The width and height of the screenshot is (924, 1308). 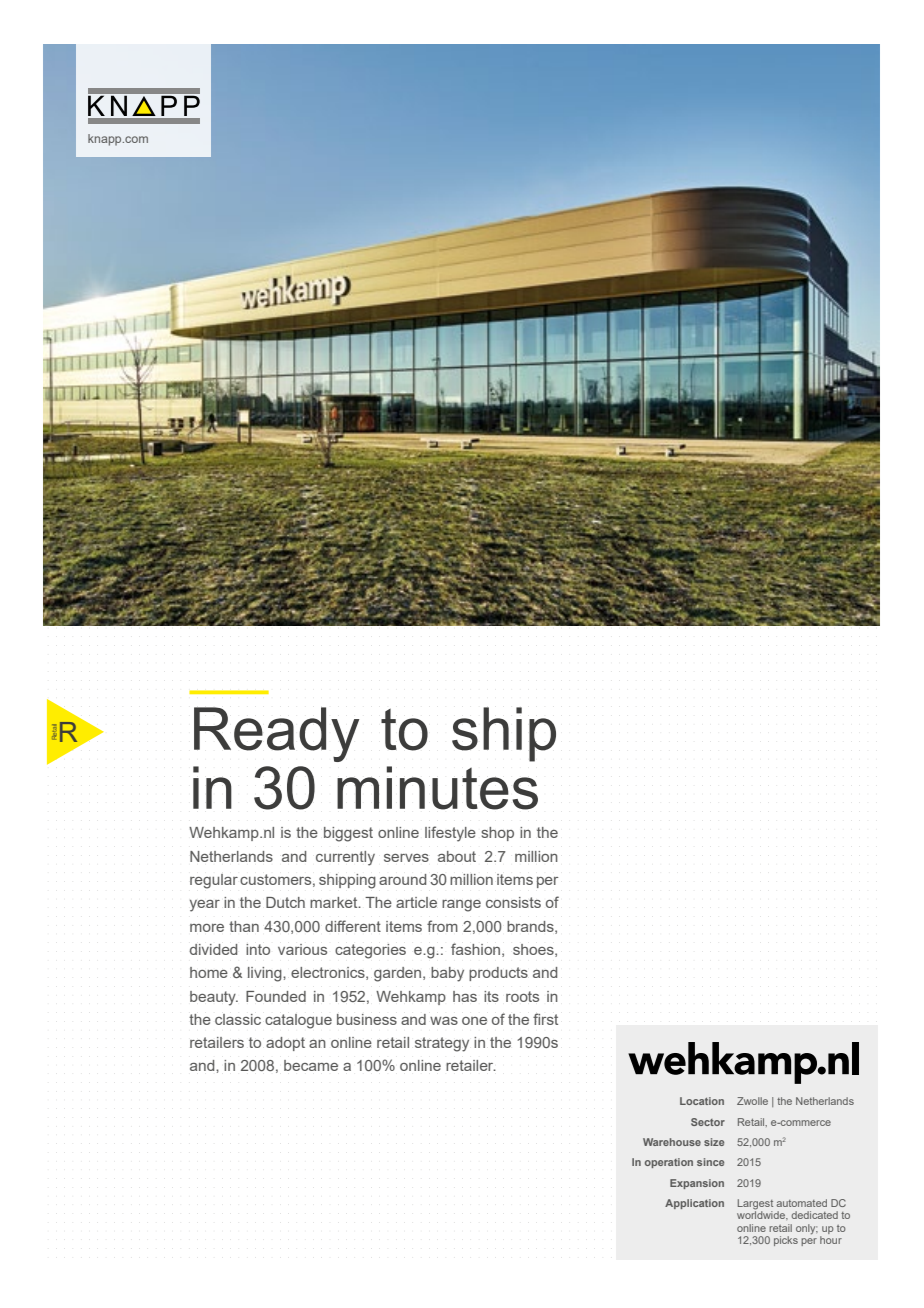 I want to click on Application, so click(x=694, y=1204).
